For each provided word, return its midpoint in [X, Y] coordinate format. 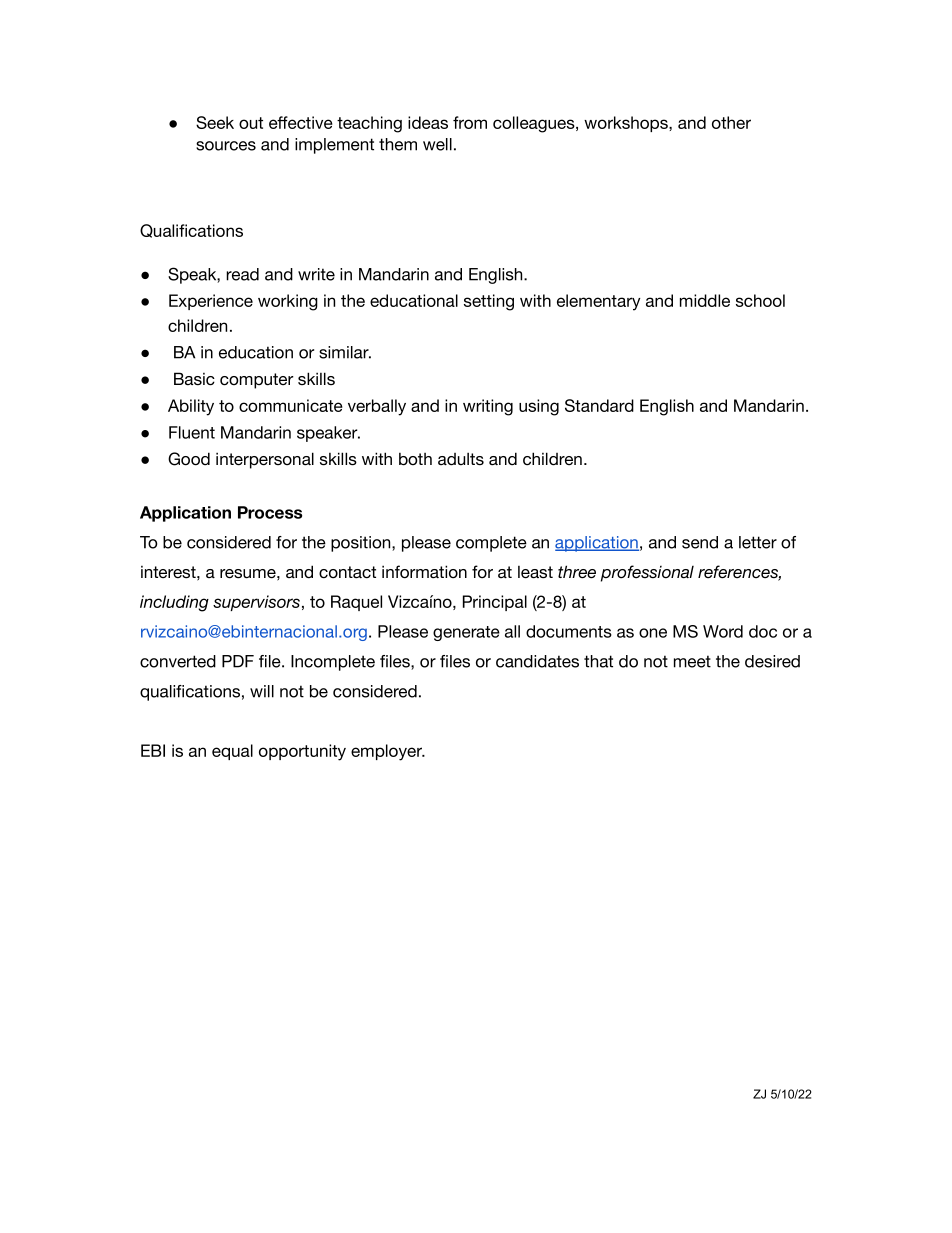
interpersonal [265, 460]
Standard [599, 405]
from [470, 122]
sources [226, 146]
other [731, 122]
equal [232, 752]
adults [461, 459]
